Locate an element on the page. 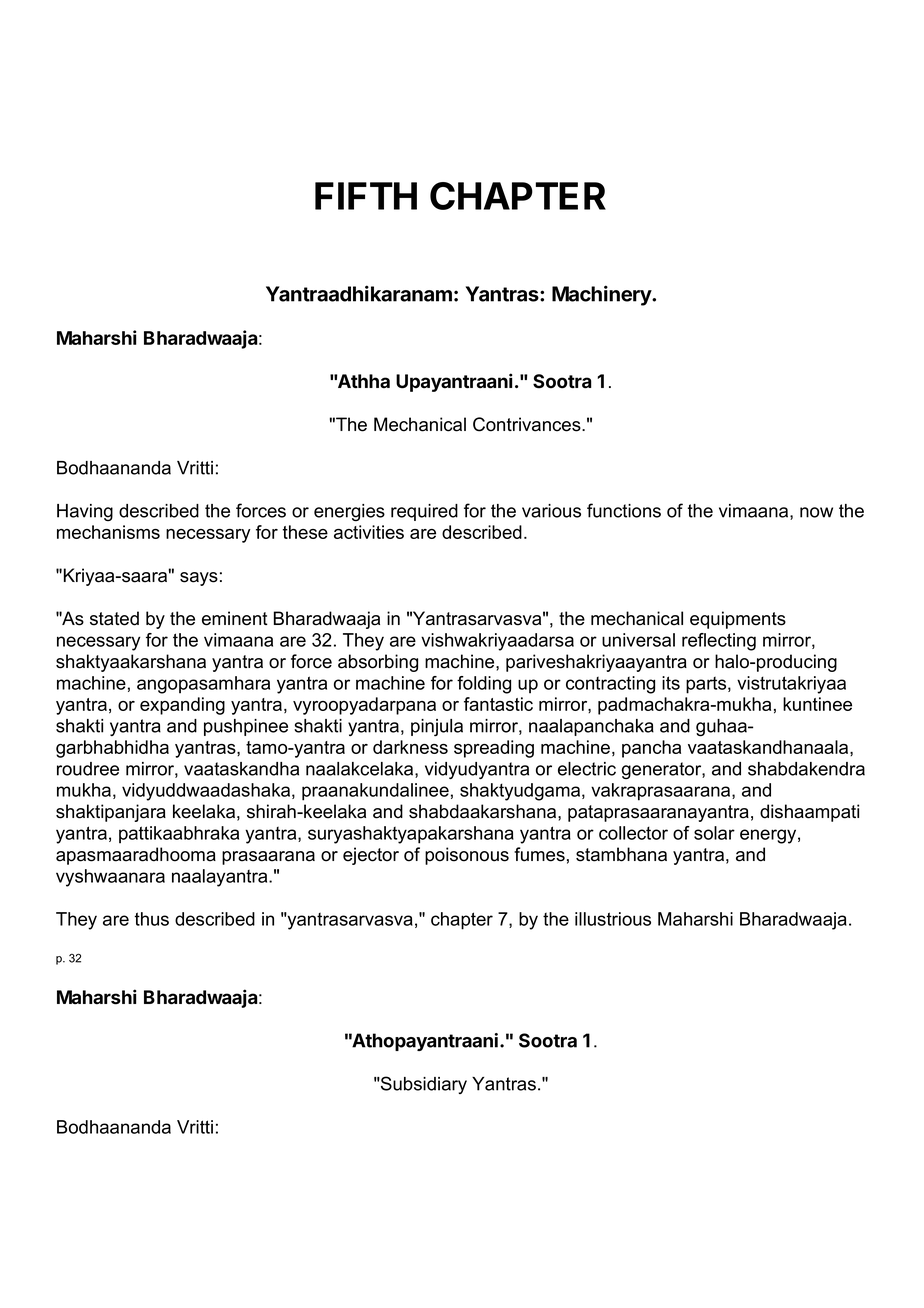 This document has height=1308, width=924. Subsidiary is located at coordinates (423, 1085).
